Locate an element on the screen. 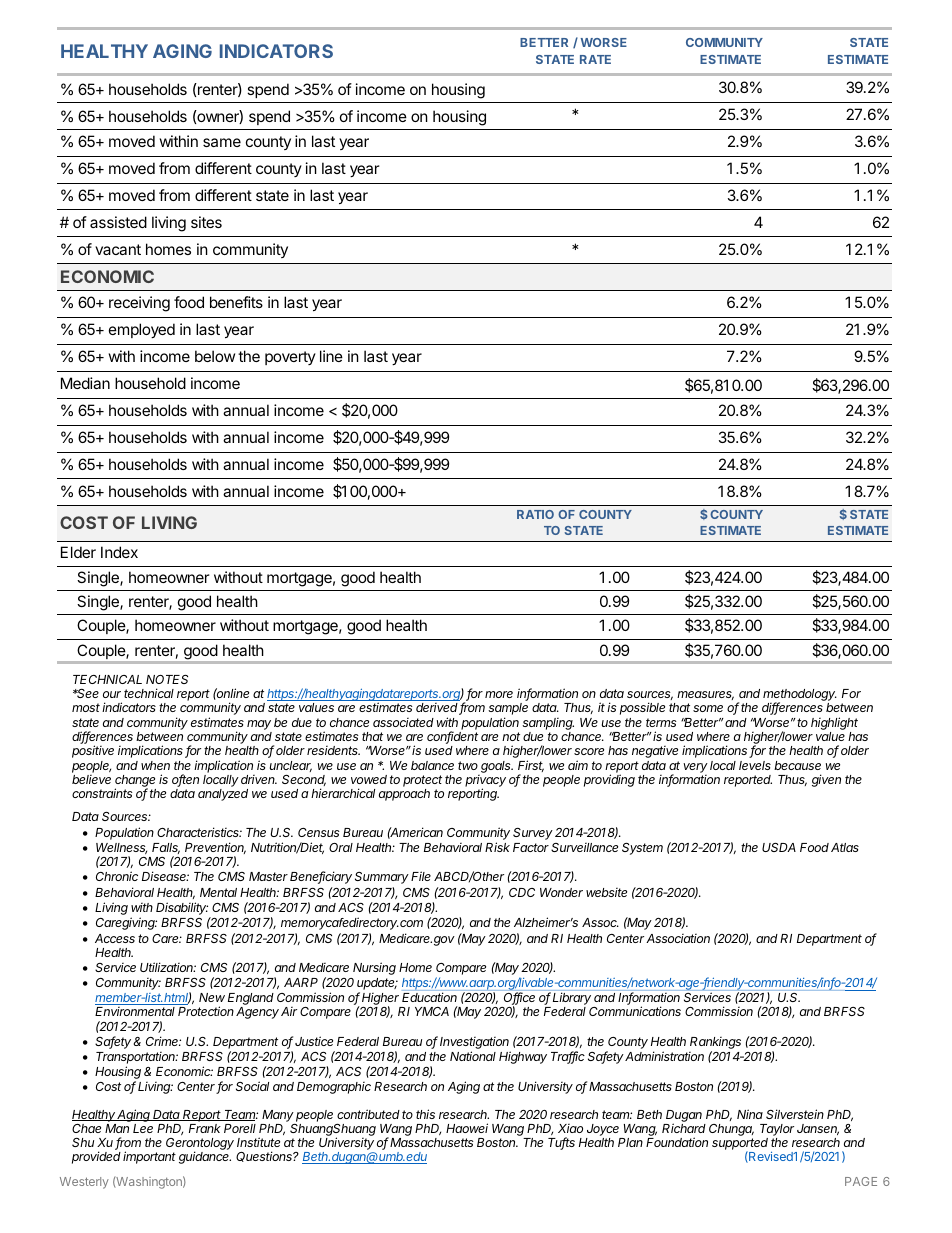 The width and height of the screenshot is (952, 1233). important is located at coordinates (149, 1157).
